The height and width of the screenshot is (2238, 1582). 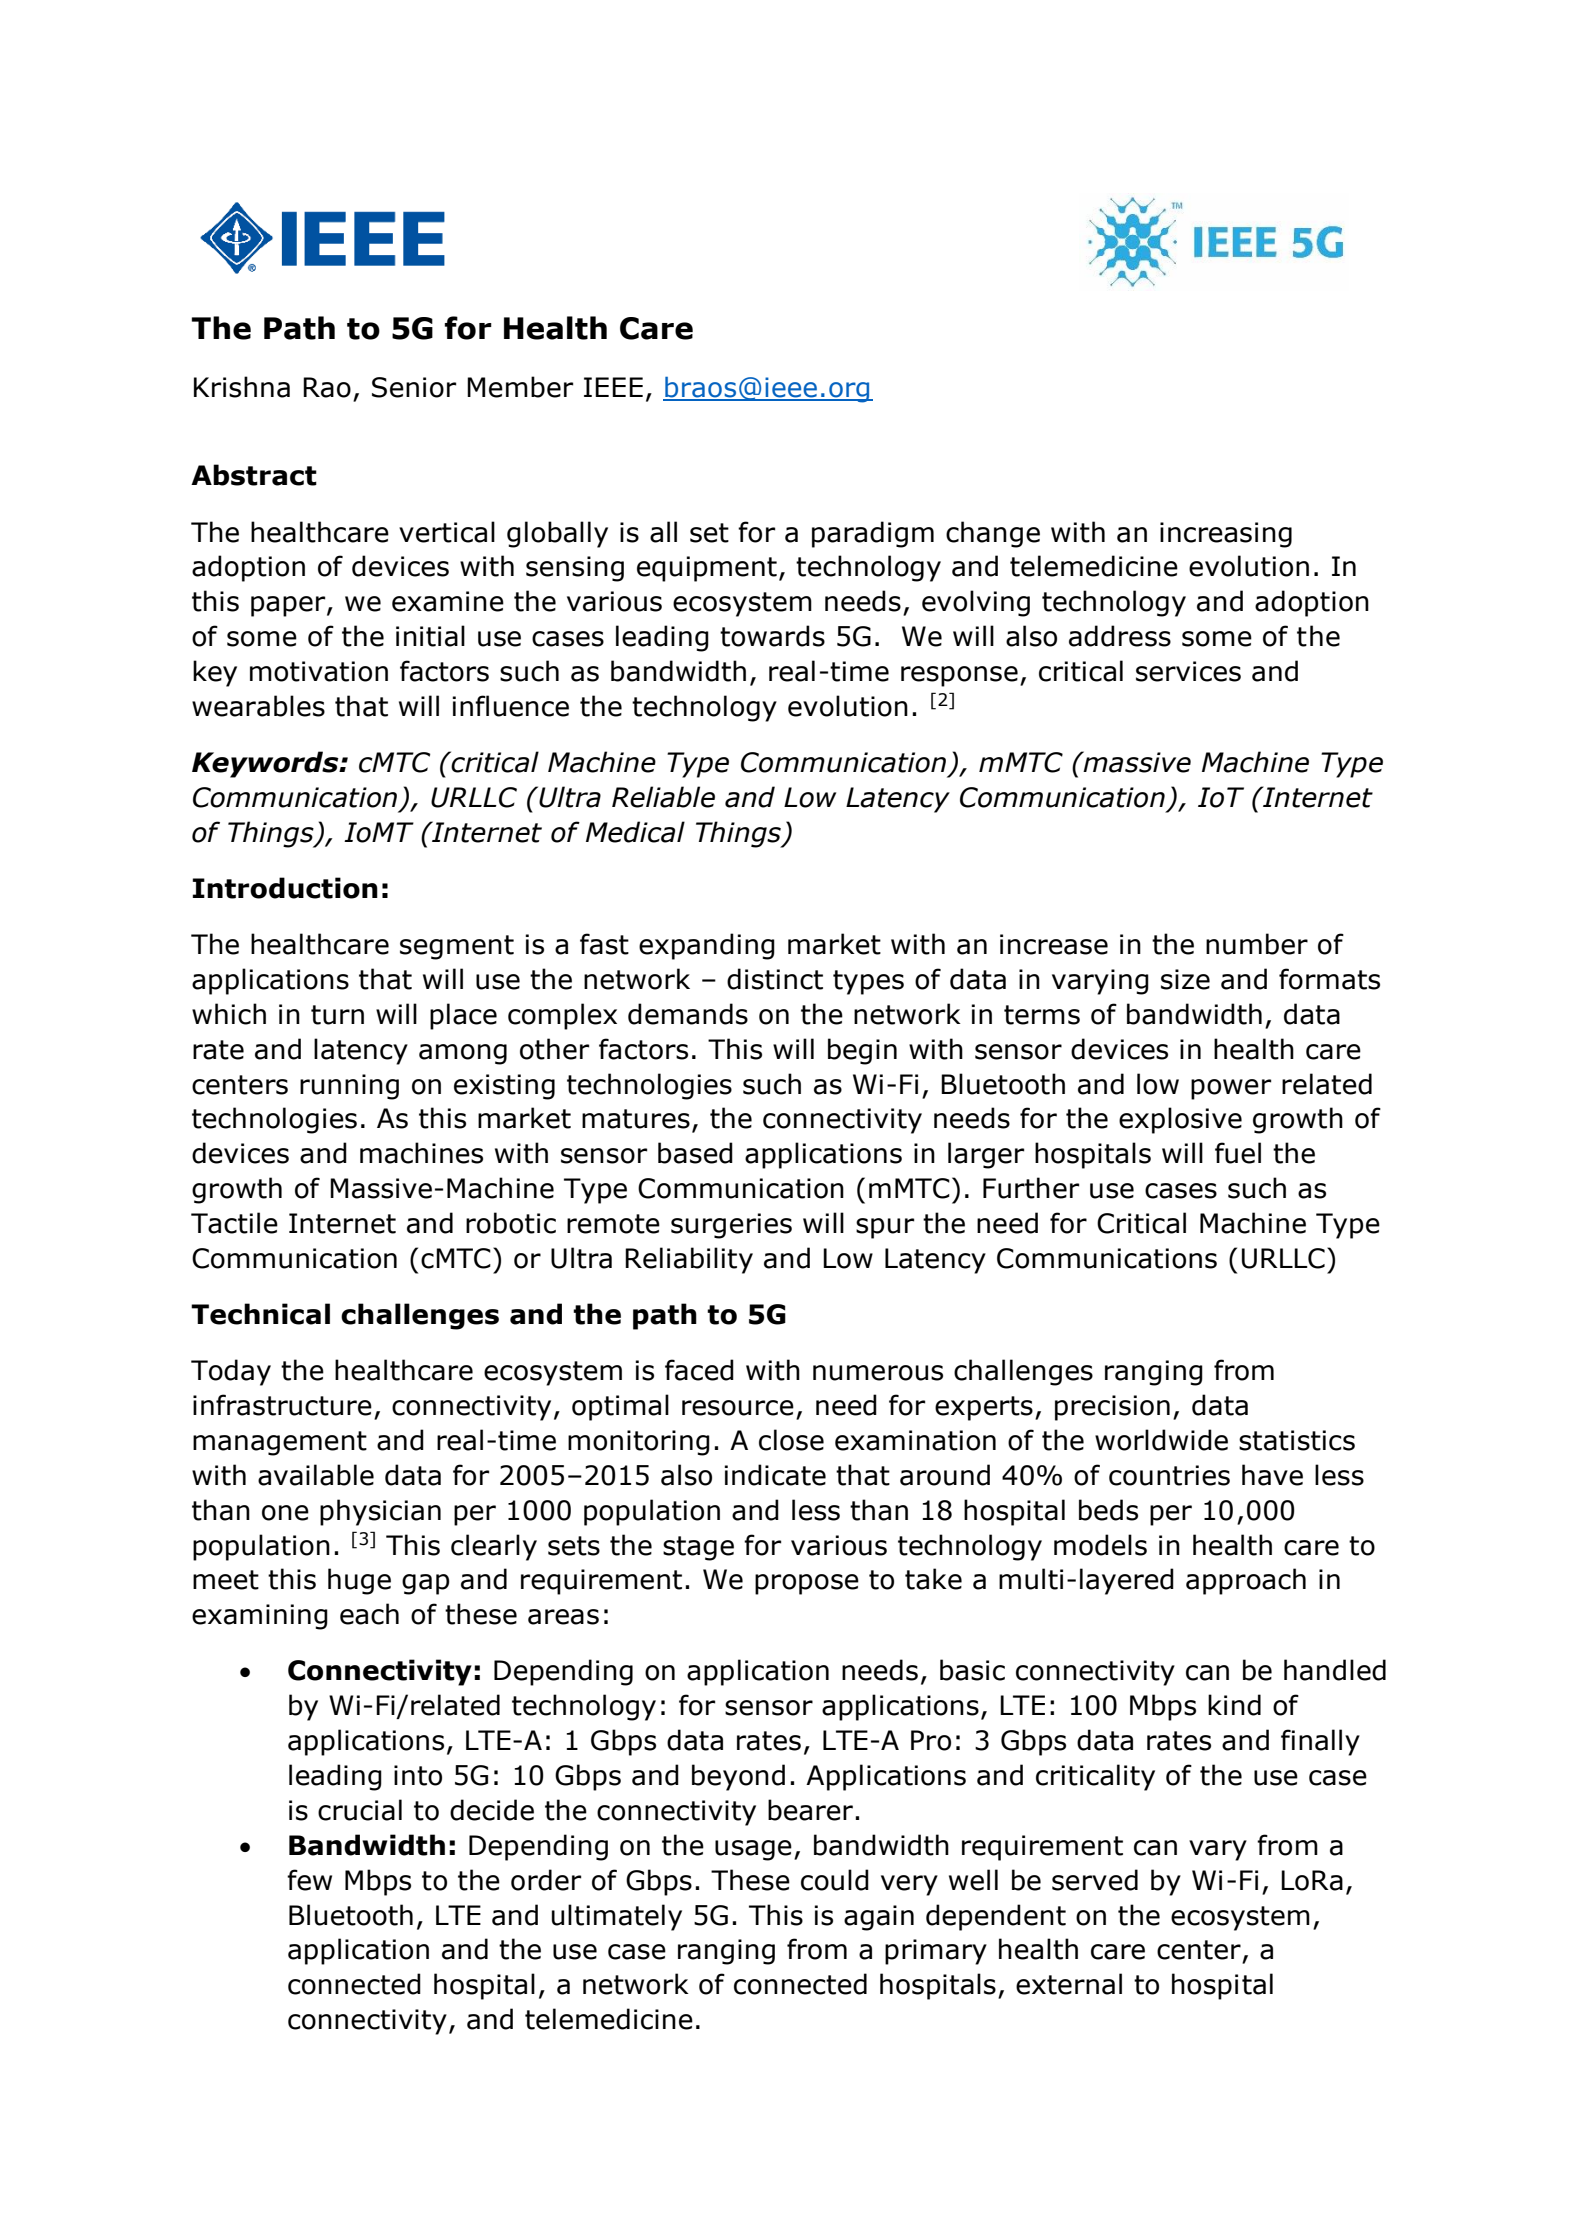 I want to click on distinct, so click(x=775, y=979).
